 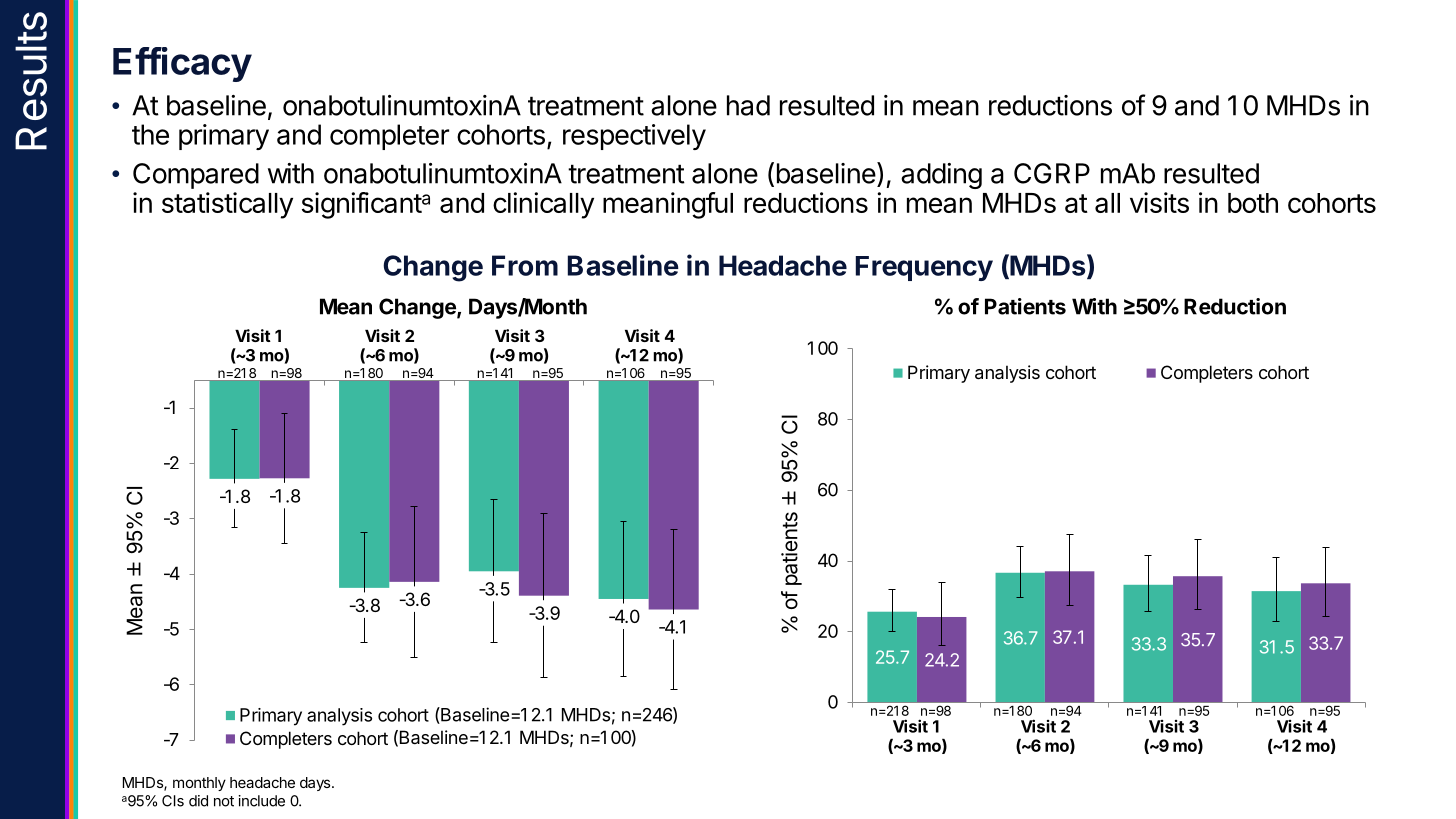 What do you see at coordinates (525, 265) in the screenshot?
I see `From` at bounding box center [525, 265].
